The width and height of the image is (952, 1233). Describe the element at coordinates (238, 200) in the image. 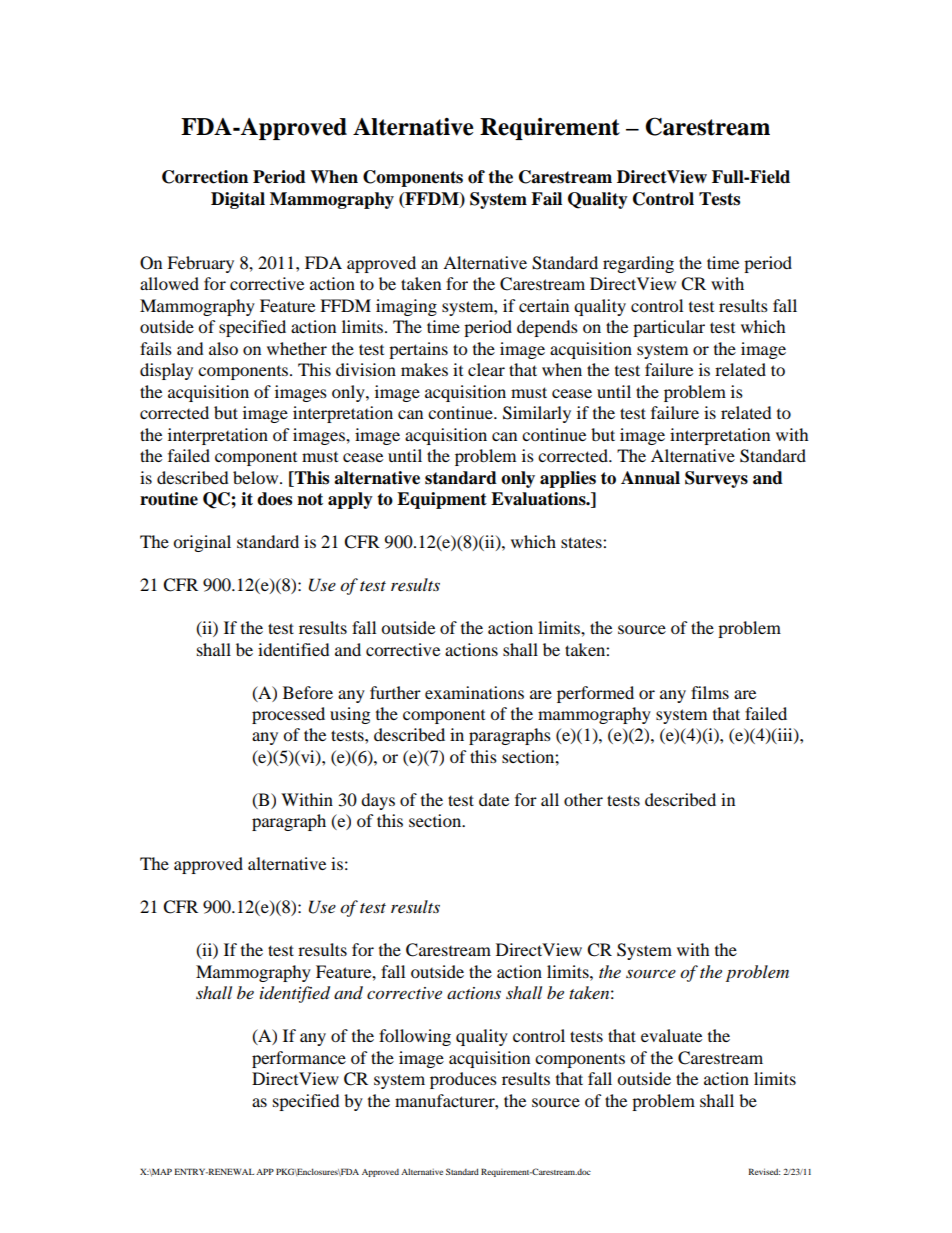

I see `Digital` at that location.
